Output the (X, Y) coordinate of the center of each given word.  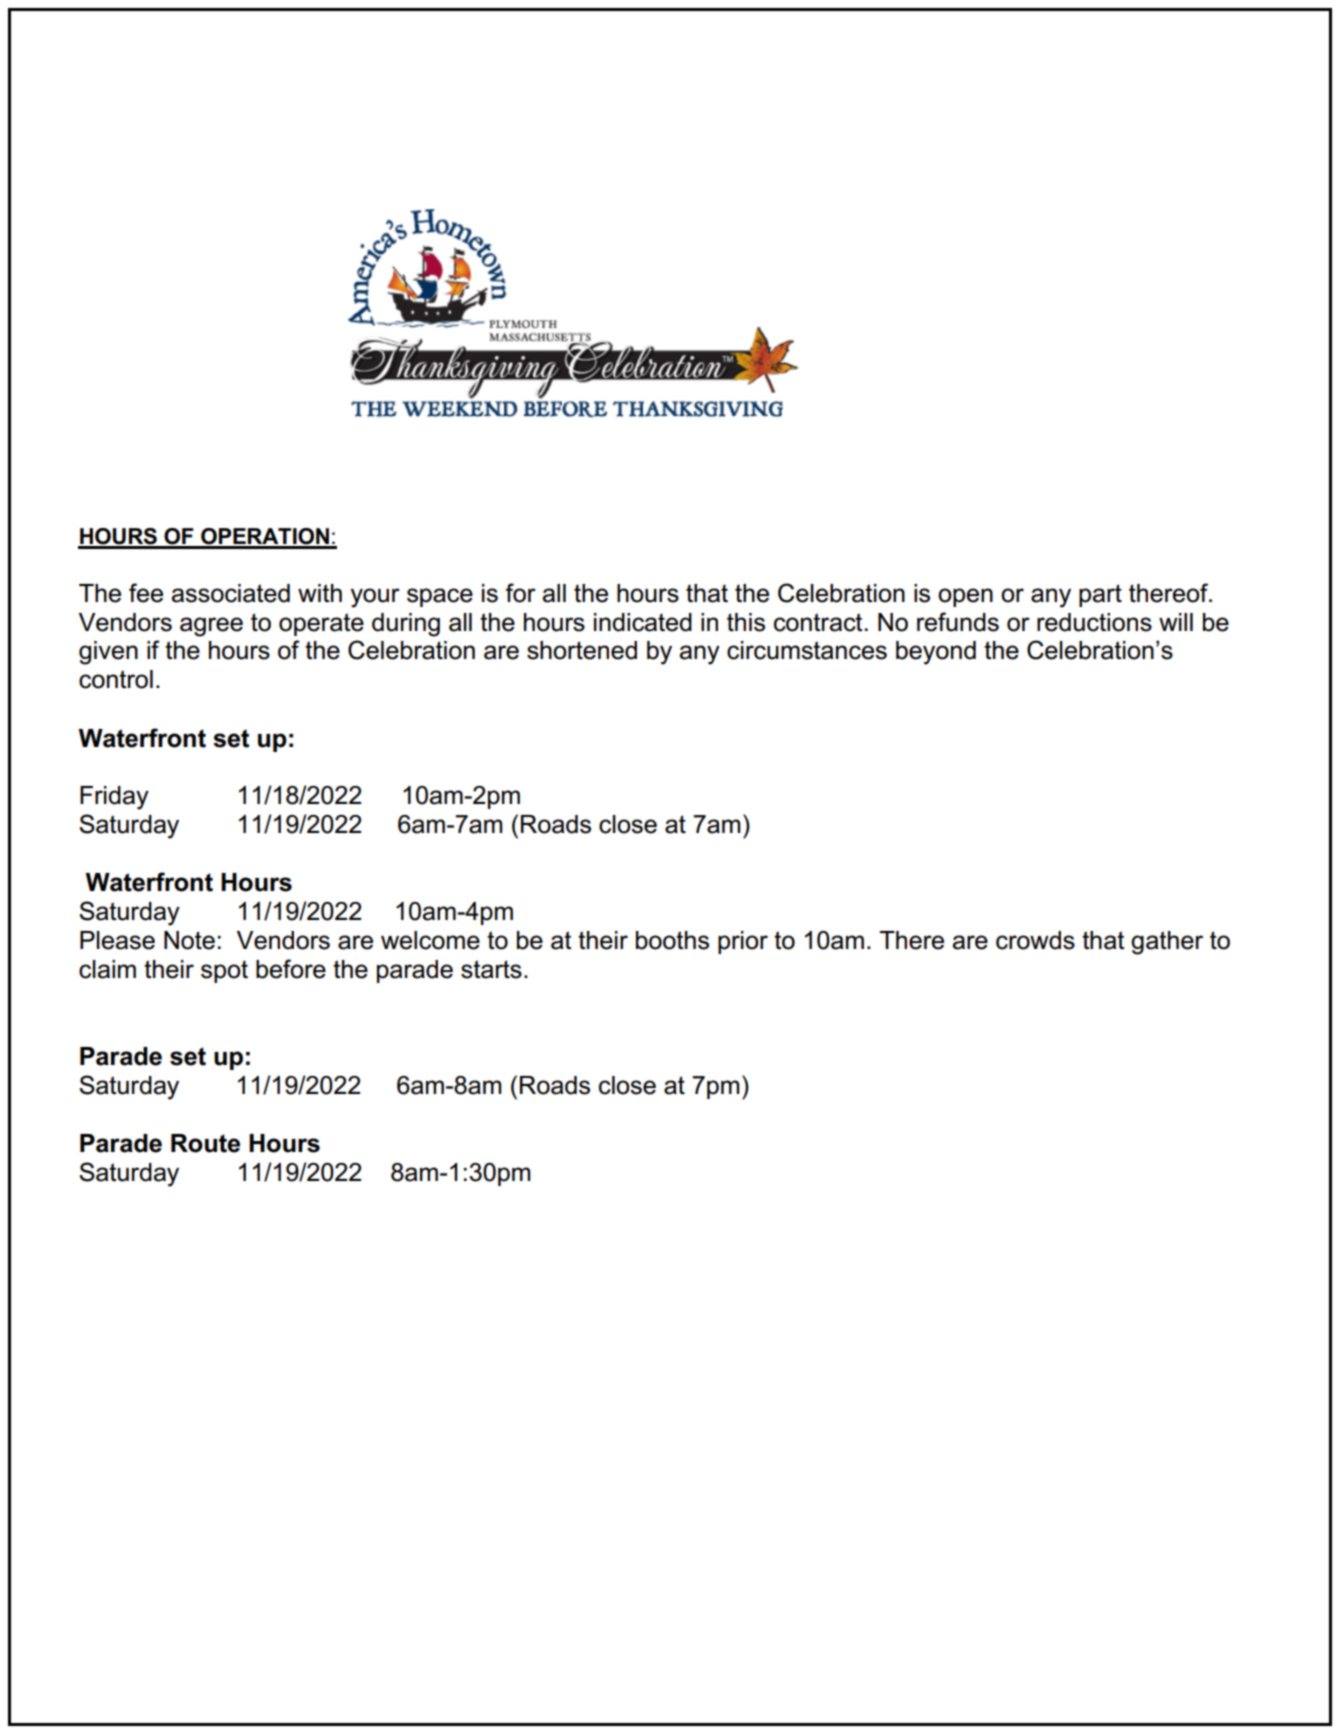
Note (189, 940)
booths (672, 940)
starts (491, 969)
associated (230, 593)
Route (205, 1143)
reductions (1094, 622)
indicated (643, 622)
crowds (1035, 940)
